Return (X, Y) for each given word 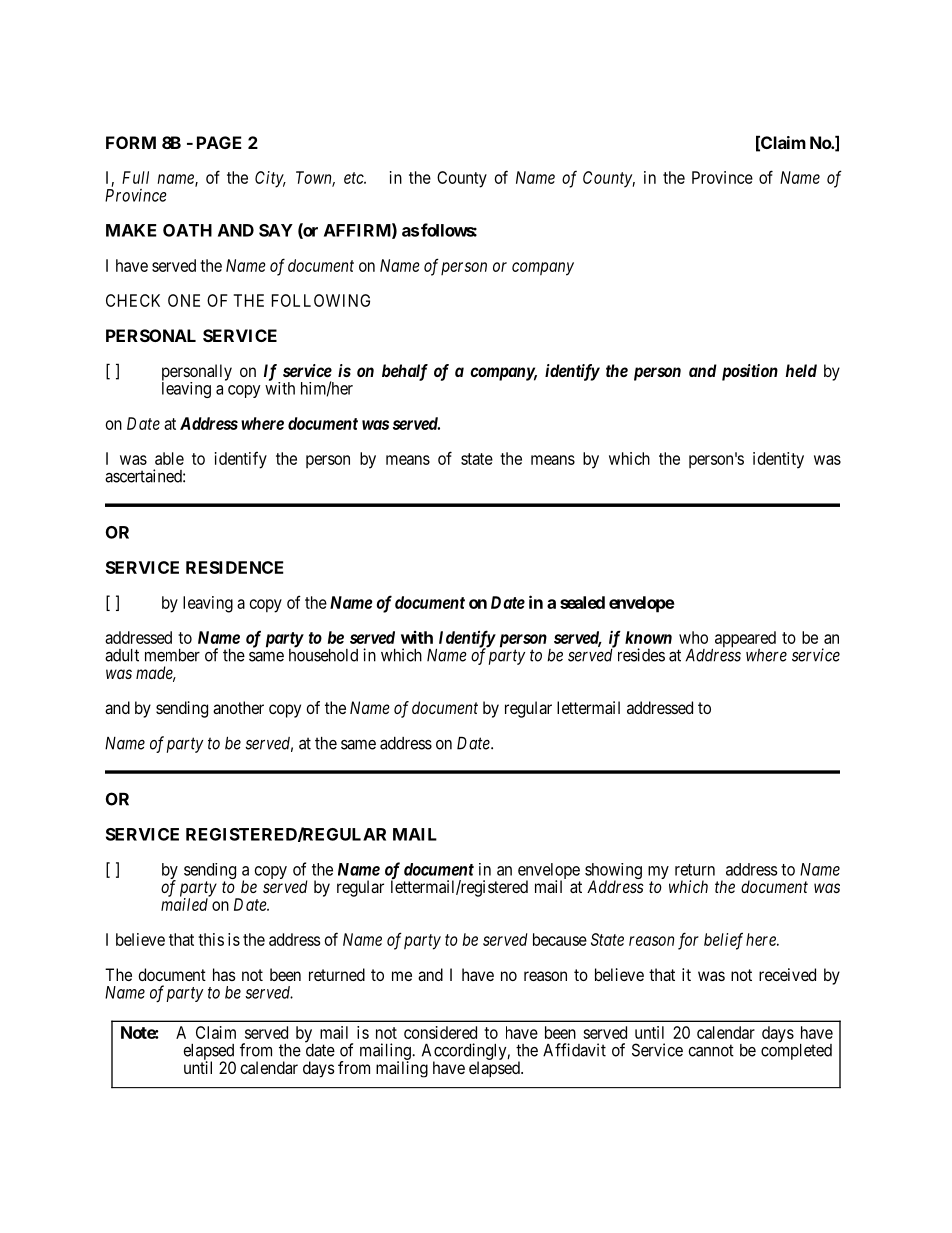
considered (440, 1032)
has (224, 974)
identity (778, 460)
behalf (405, 372)
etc (355, 178)
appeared (744, 640)
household (323, 654)
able (169, 458)
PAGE (219, 142)
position (750, 372)
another (238, 707)
